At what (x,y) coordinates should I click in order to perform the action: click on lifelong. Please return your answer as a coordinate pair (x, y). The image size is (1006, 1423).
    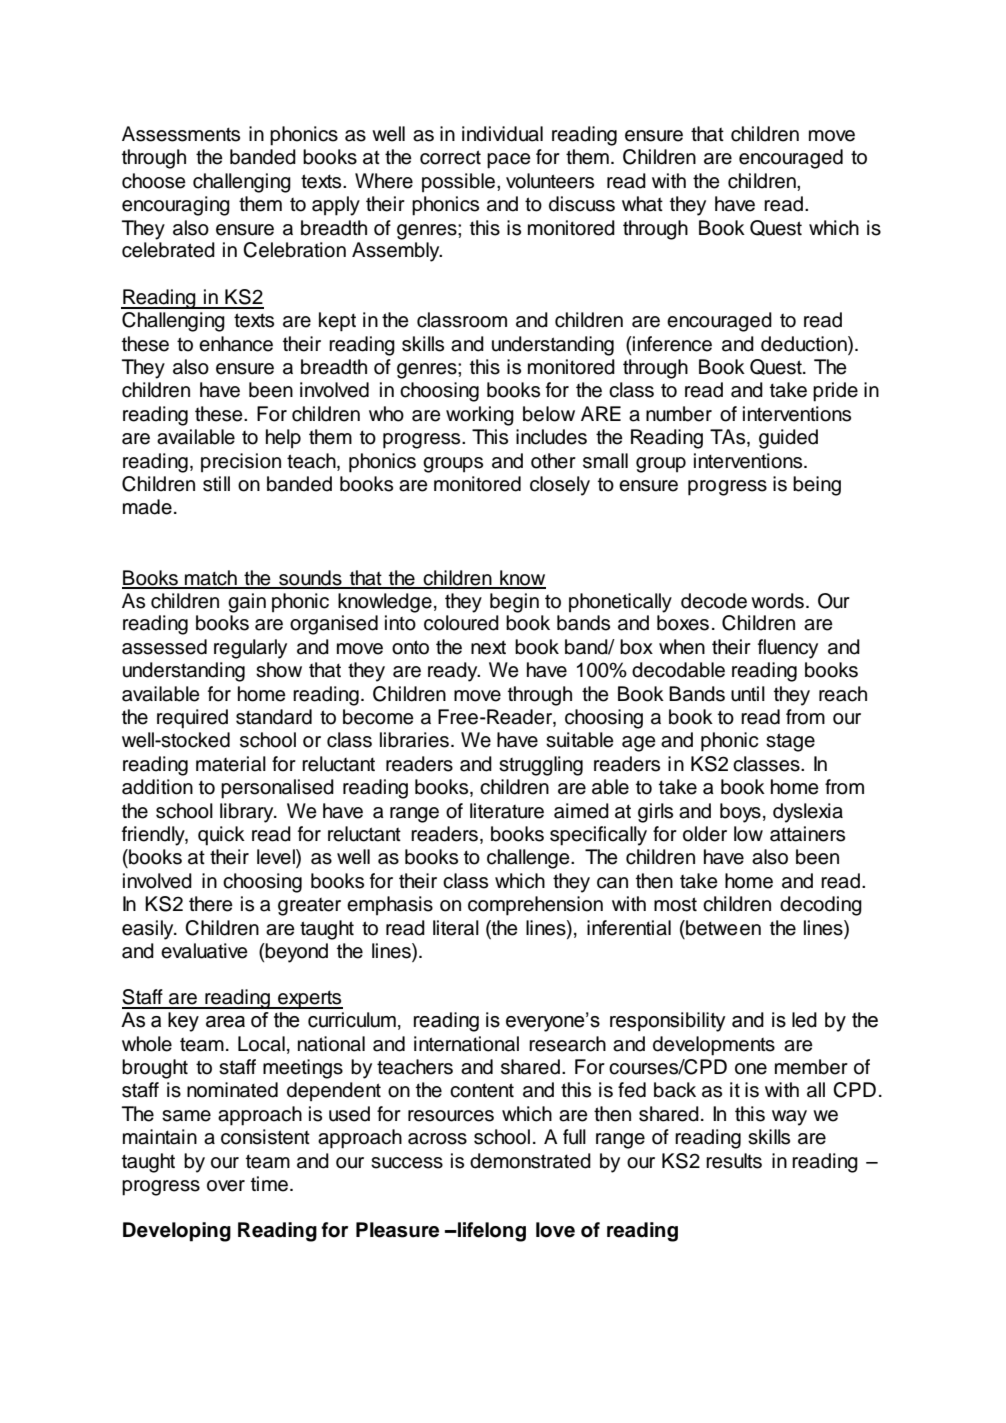
    Looking at the image, I should click on (491, 1232).
